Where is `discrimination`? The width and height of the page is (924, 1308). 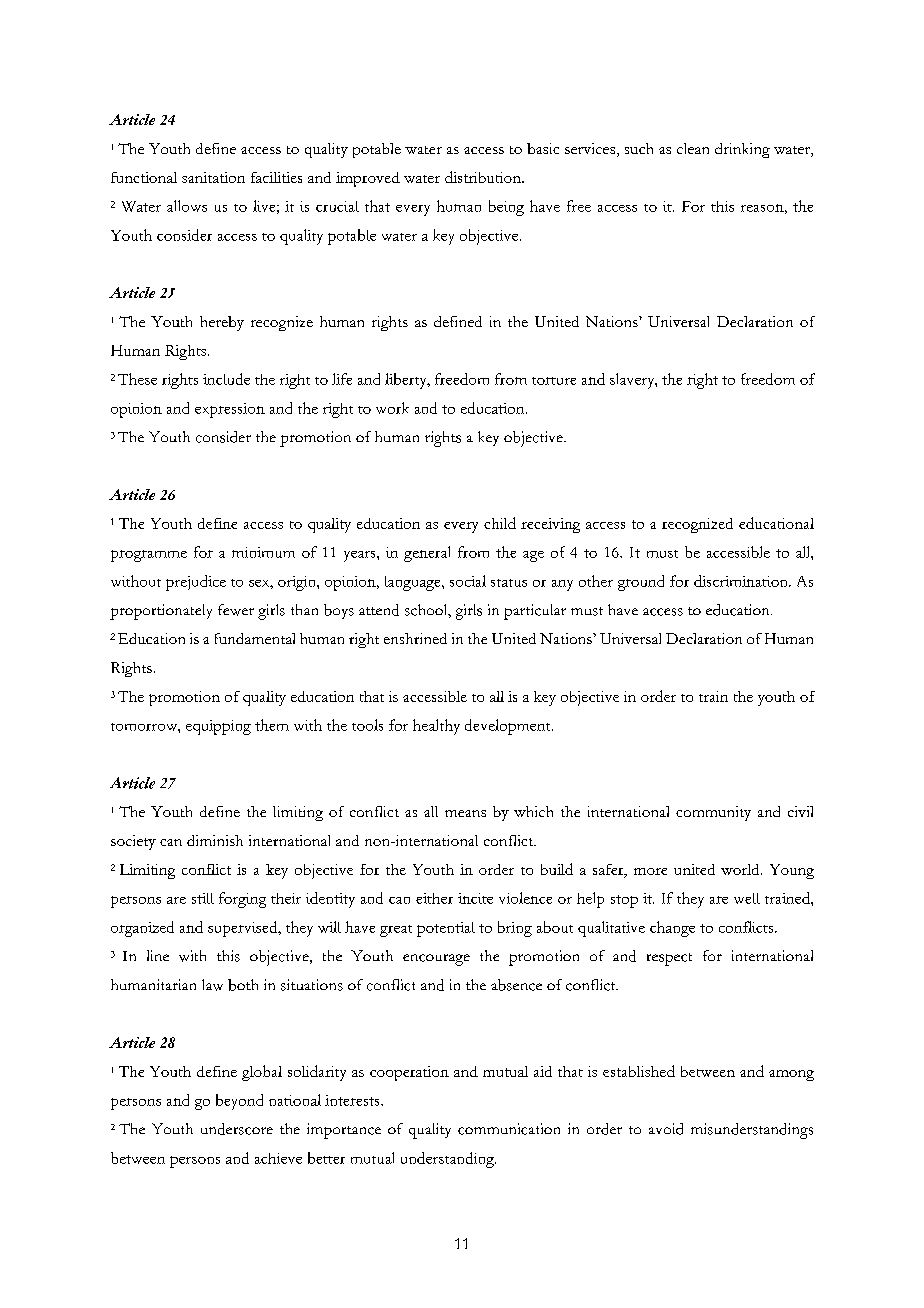
discrimination is located at coordinates (742, 581).
